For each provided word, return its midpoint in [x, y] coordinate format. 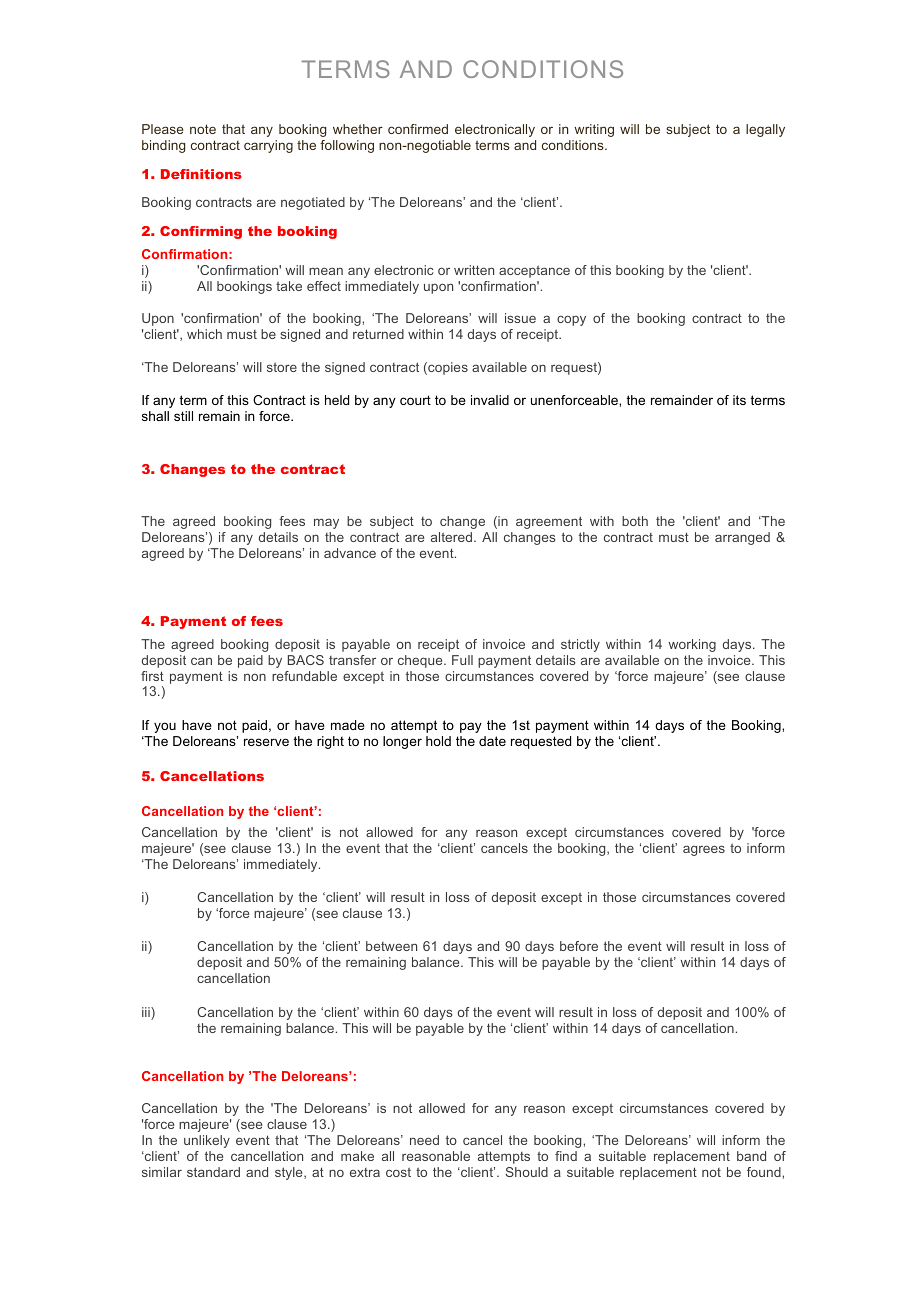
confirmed [418, 129]
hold [438, 741]
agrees [704, 850]
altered [453, 537]
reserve [266, 742]
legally [765, 130]
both [635, 521]
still [183, 416]
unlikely [207, 1141]
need [424, 1140]
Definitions [201, 174]
